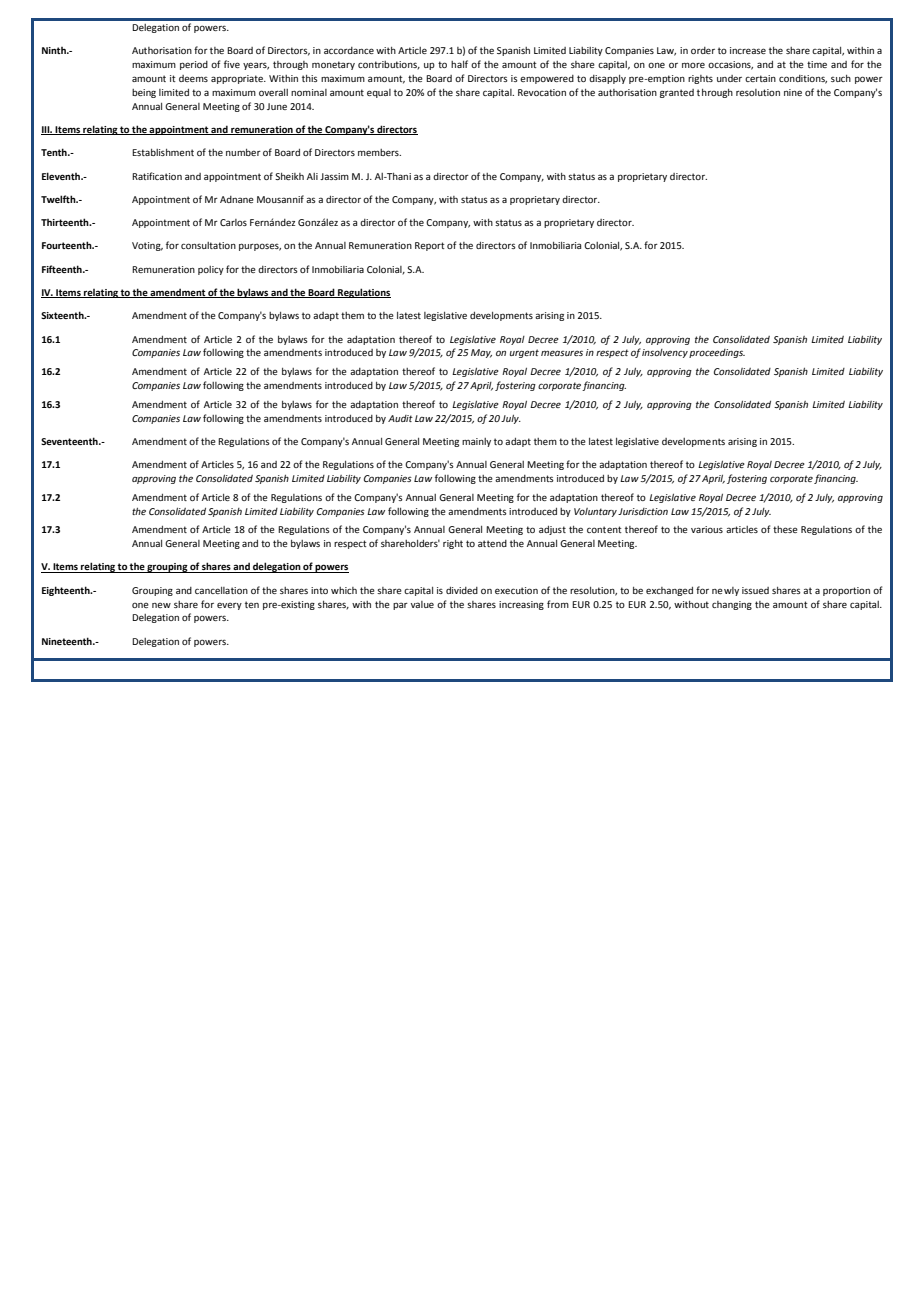 The height and width of the page is (1308, 924). Describe the element at coordinates (481, 353) in the page. I see `May` at that location.
